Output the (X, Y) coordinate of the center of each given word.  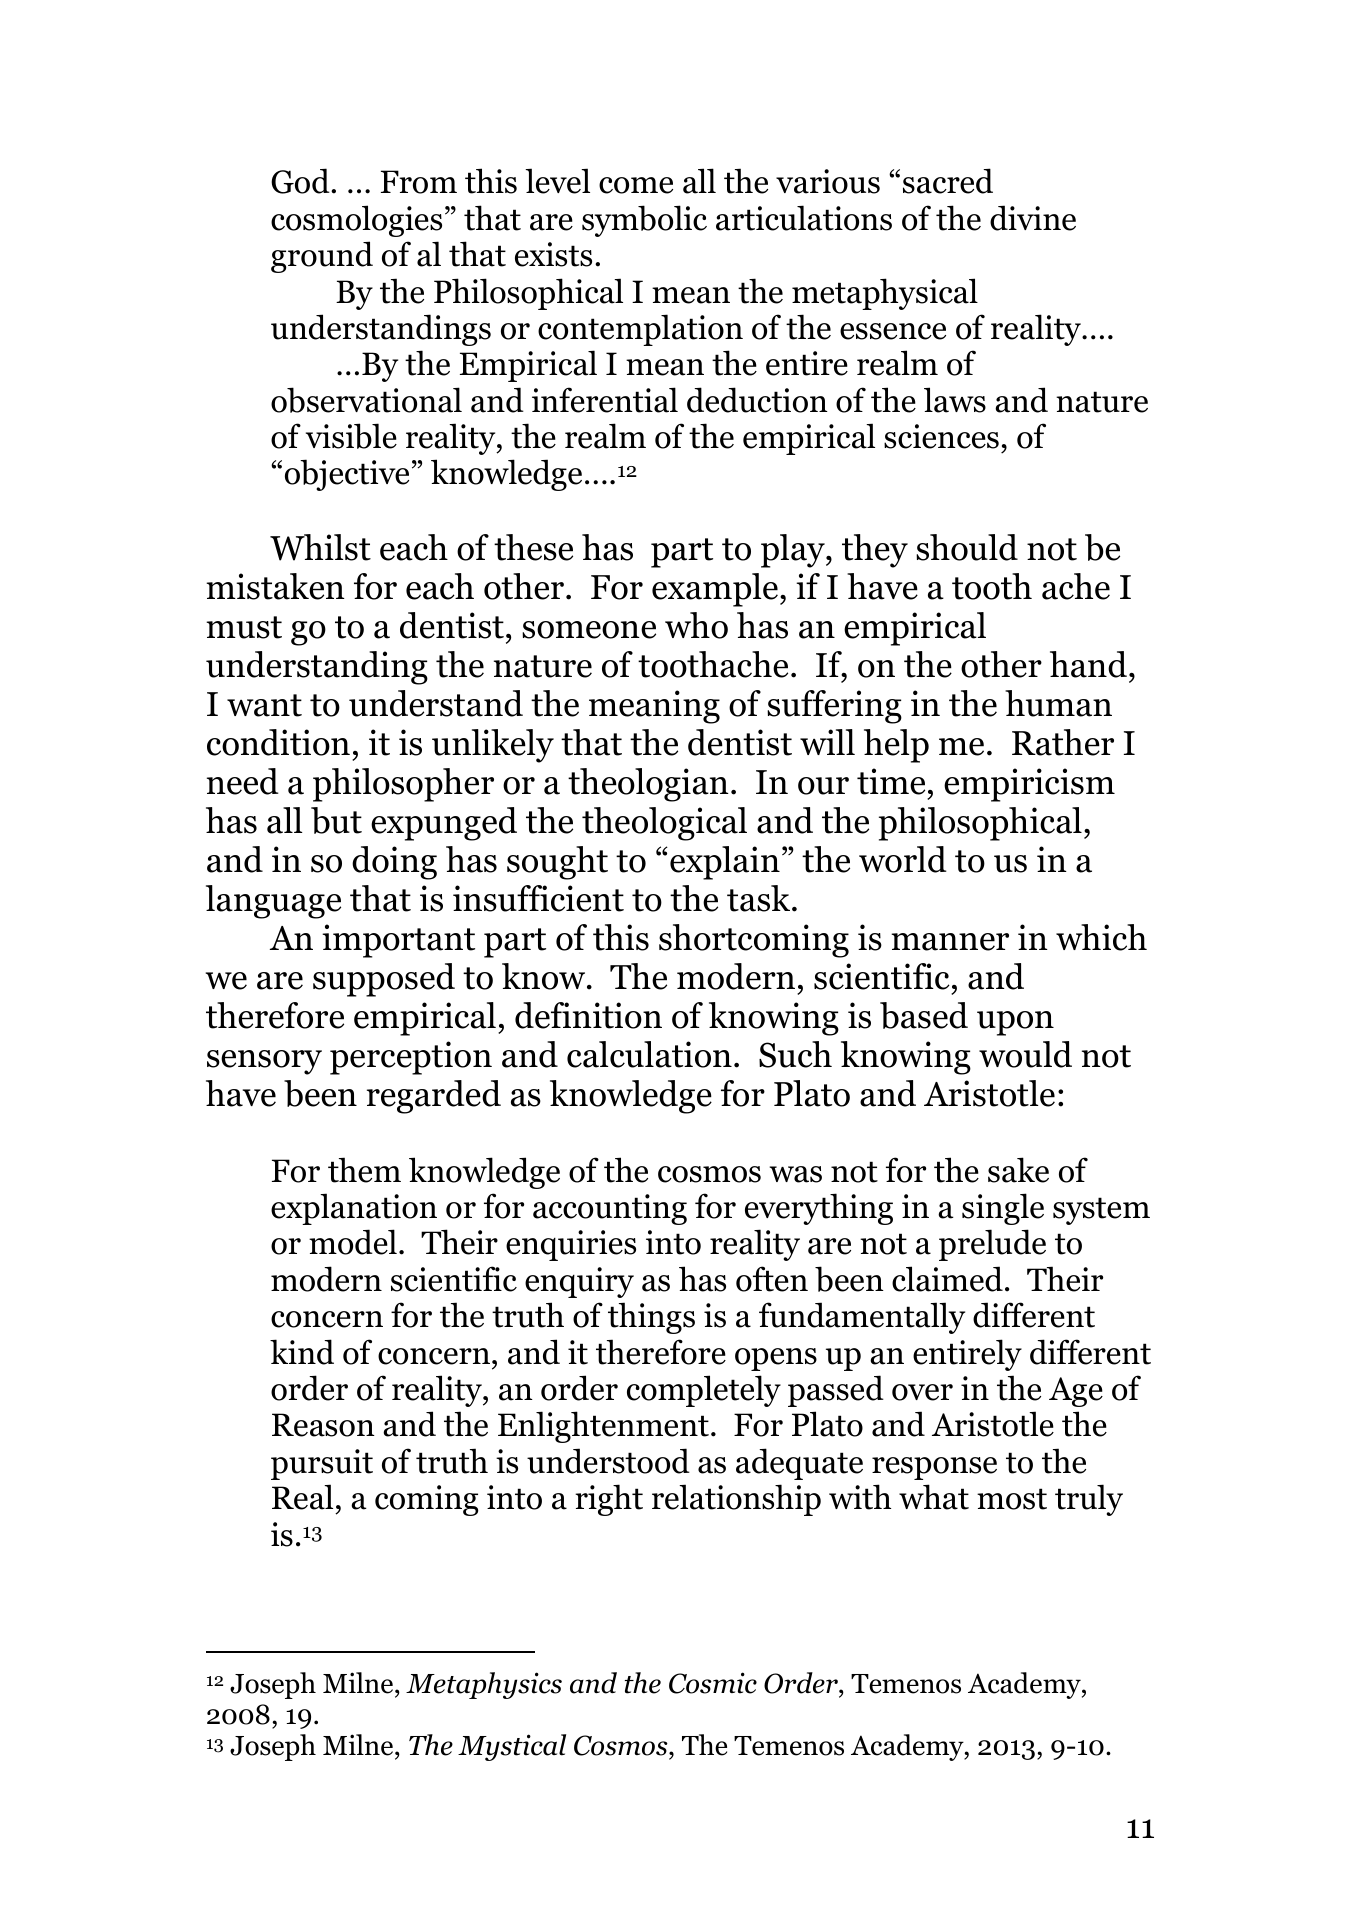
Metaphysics (484, 1685)
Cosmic (713, 1683)
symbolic (644, 221)
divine (1033, 218)
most (1012, 1499)
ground (322, 257)
